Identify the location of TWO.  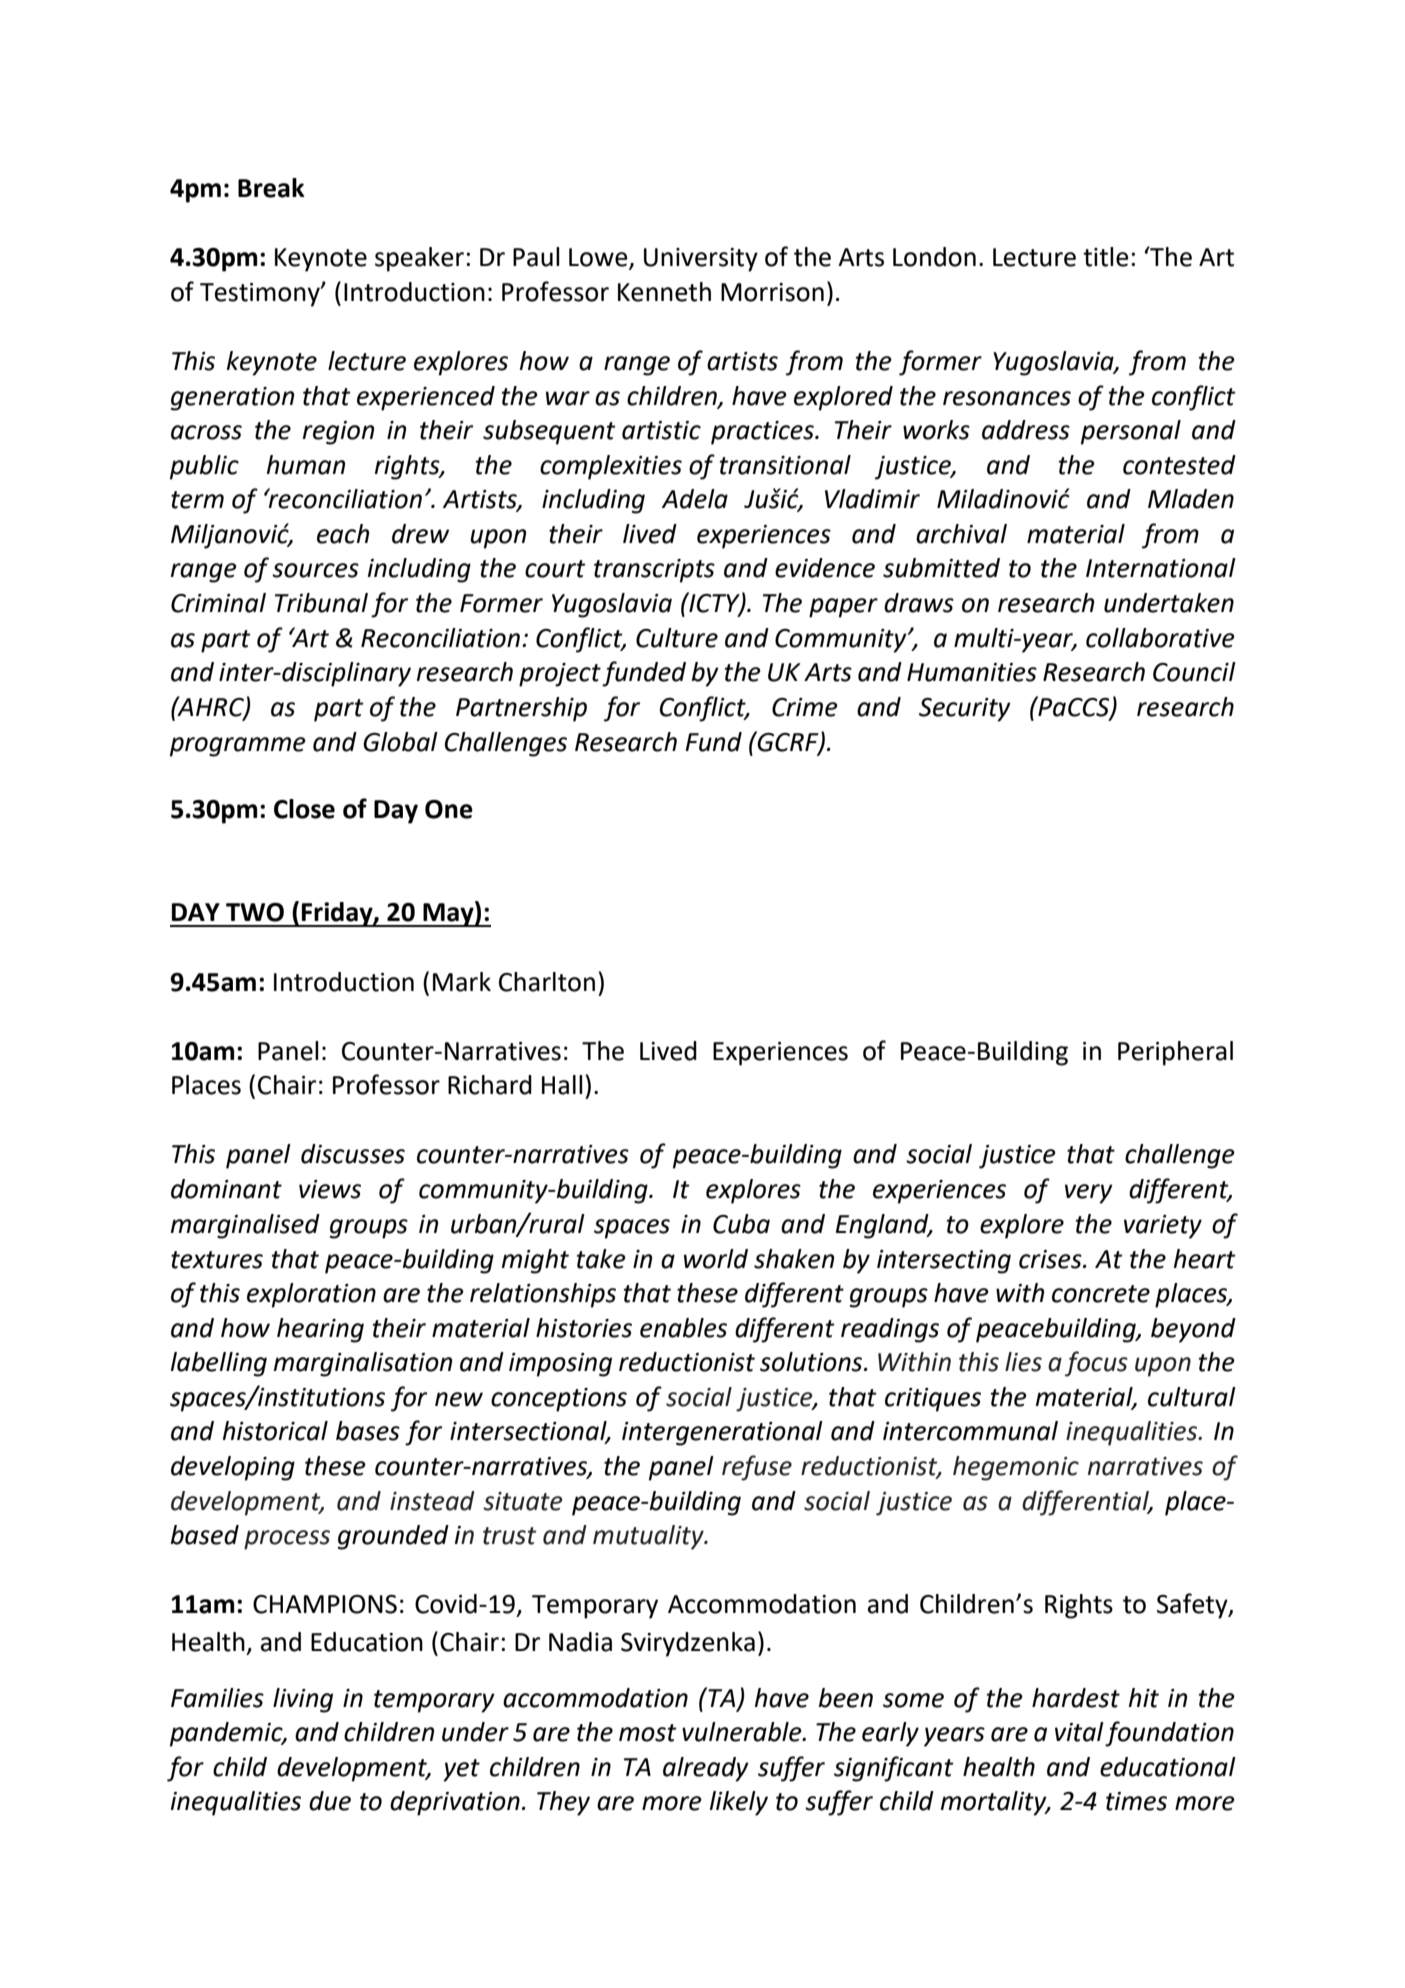
(255, 912).
